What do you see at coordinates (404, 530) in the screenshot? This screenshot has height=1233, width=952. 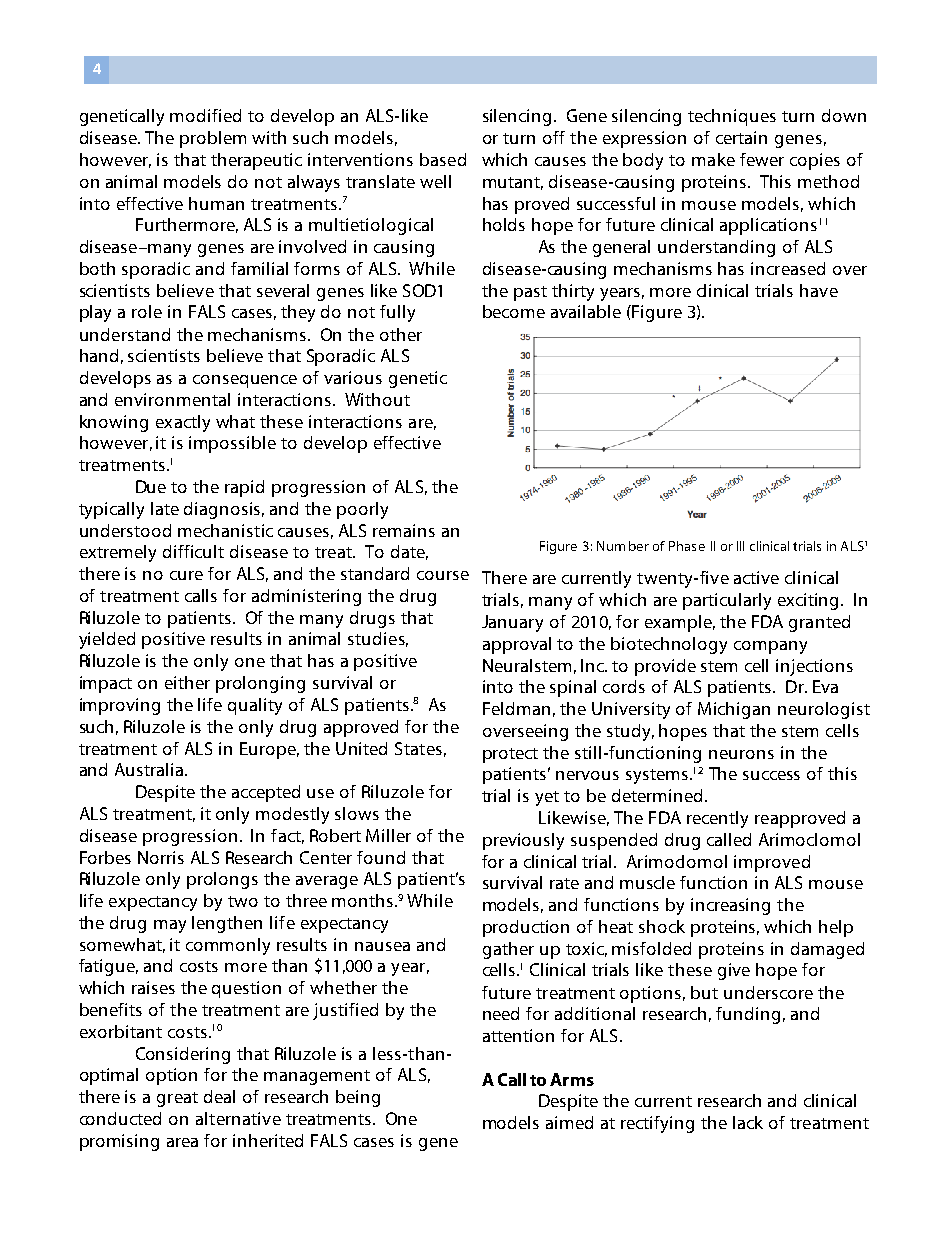 I see `remains` at bounding box center [404, 530].
